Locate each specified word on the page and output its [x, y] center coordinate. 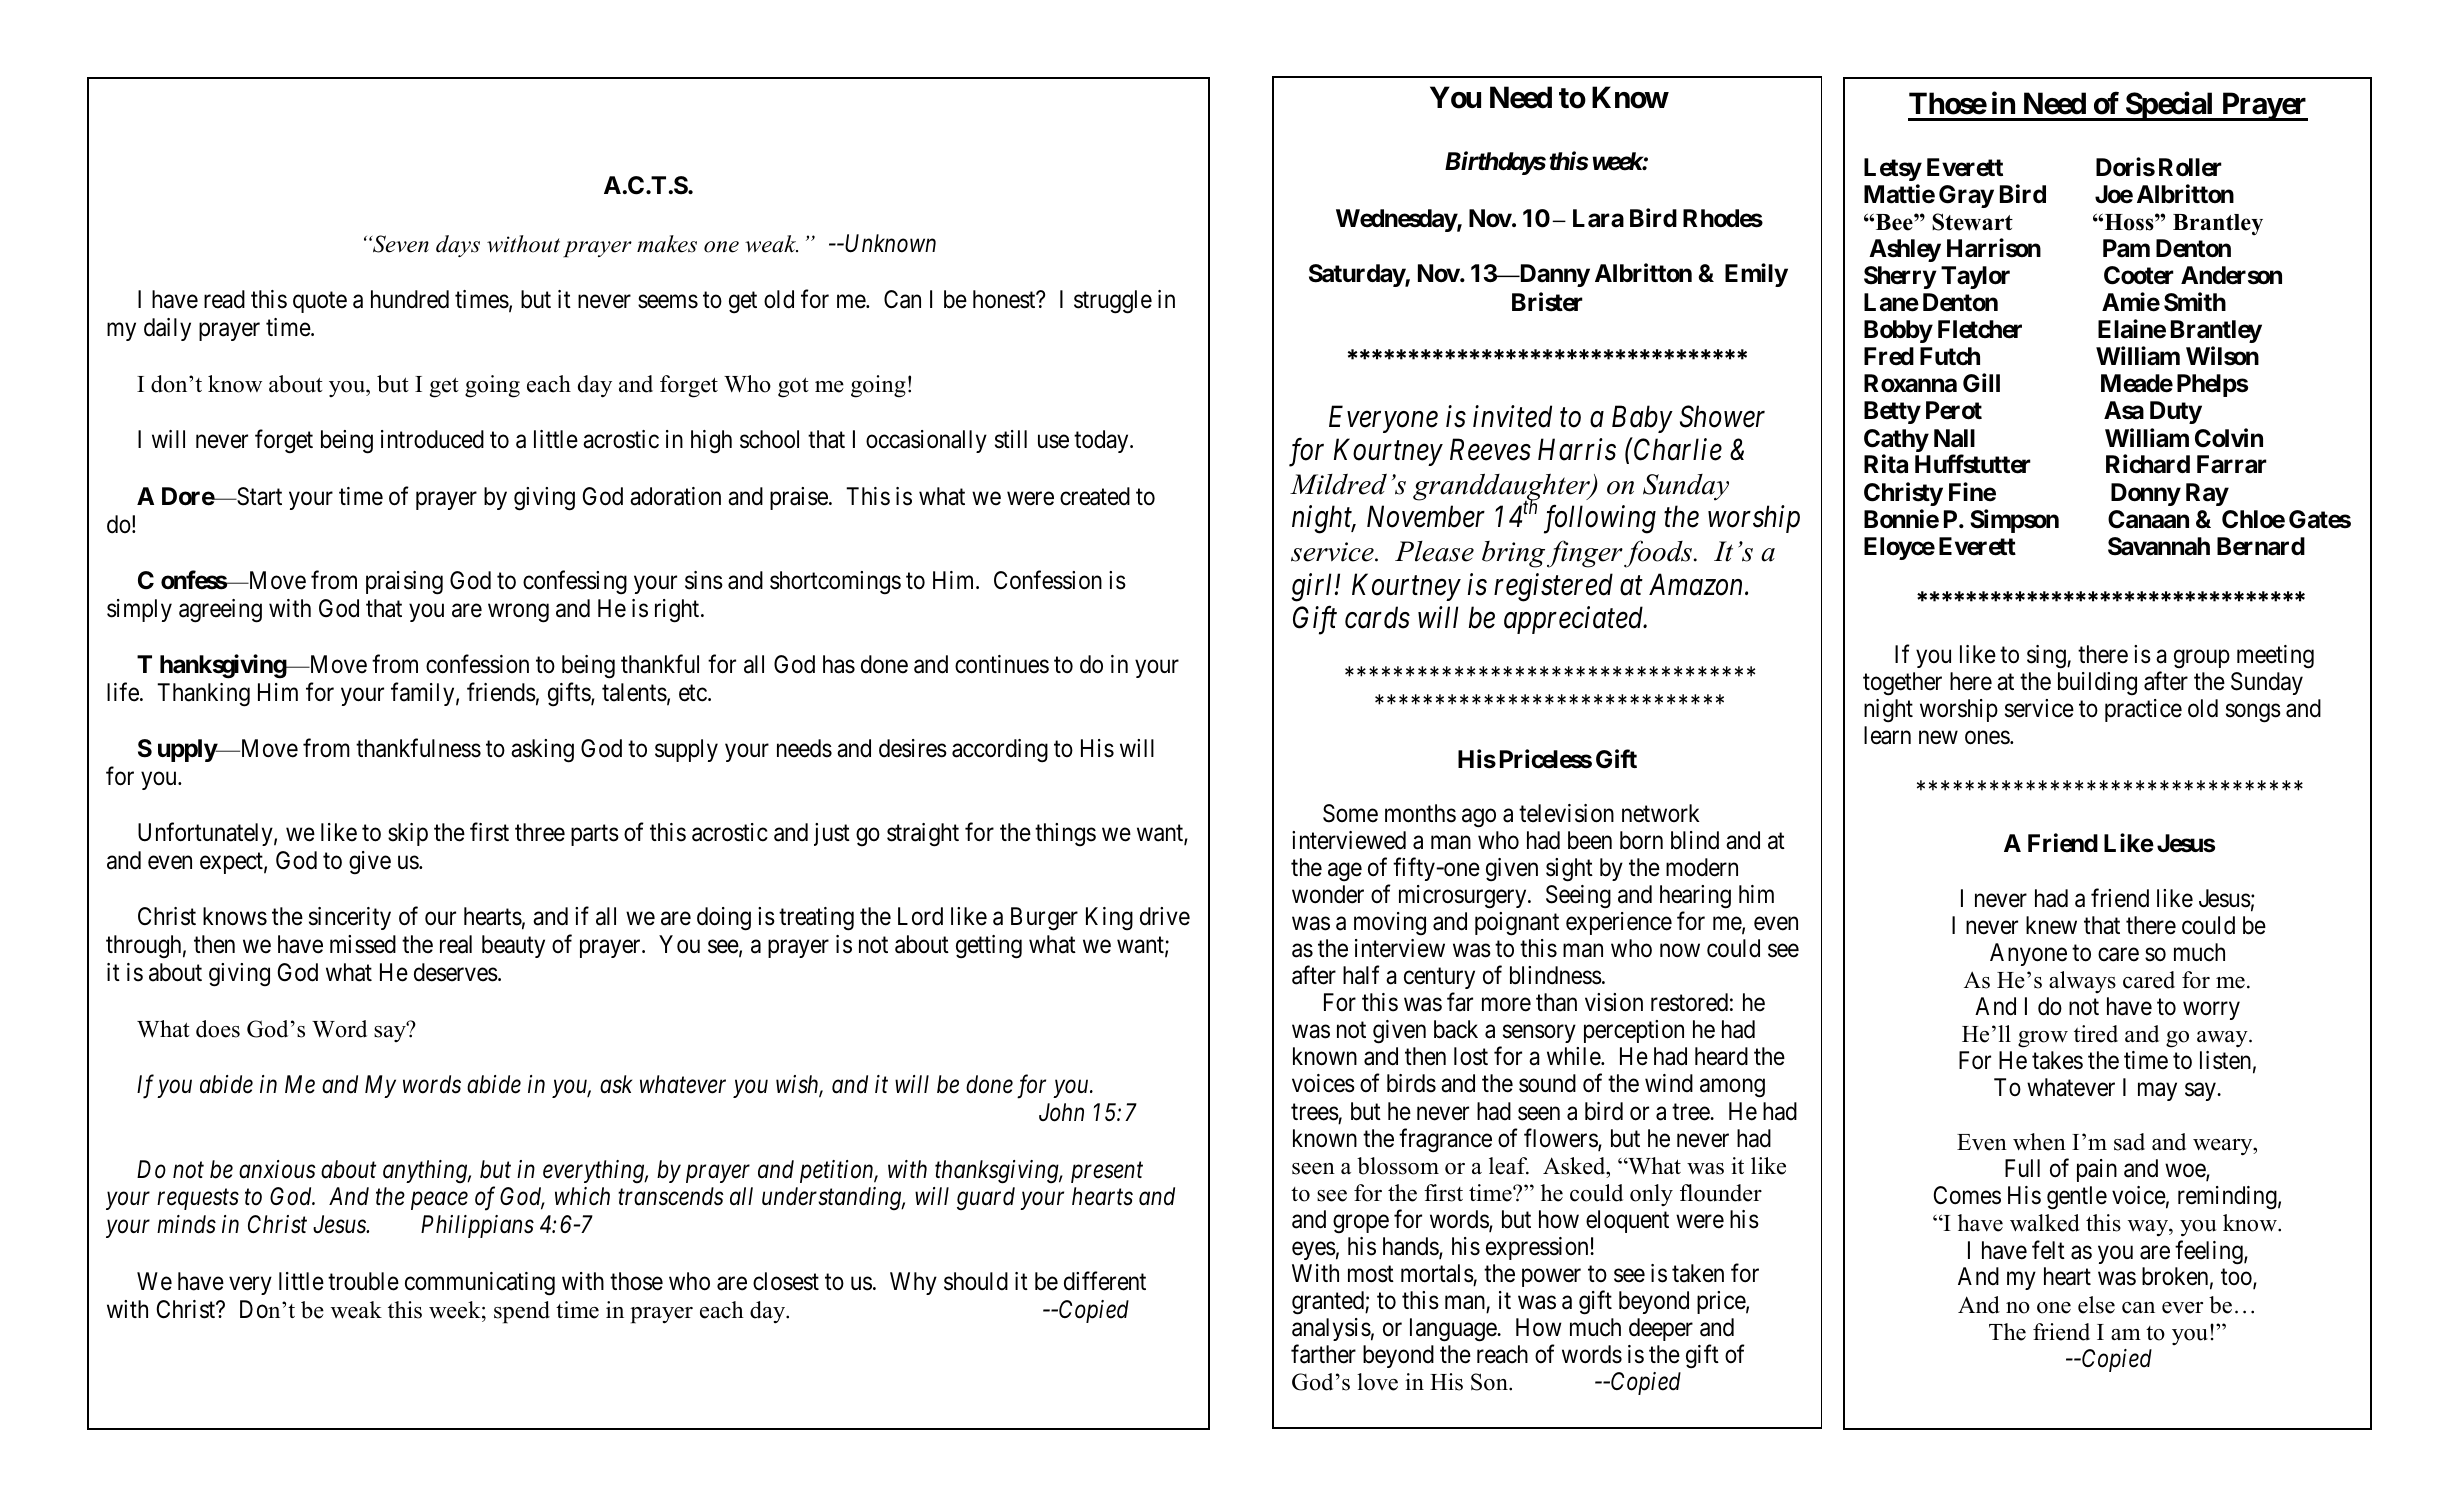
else [2096, 1305]
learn [1887, 735]
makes [667, 244]
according [1000, 751]
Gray [1966, 196]
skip [408, 834]
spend [522, 1312]
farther [1323, 1354]
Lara [1598, 218]
